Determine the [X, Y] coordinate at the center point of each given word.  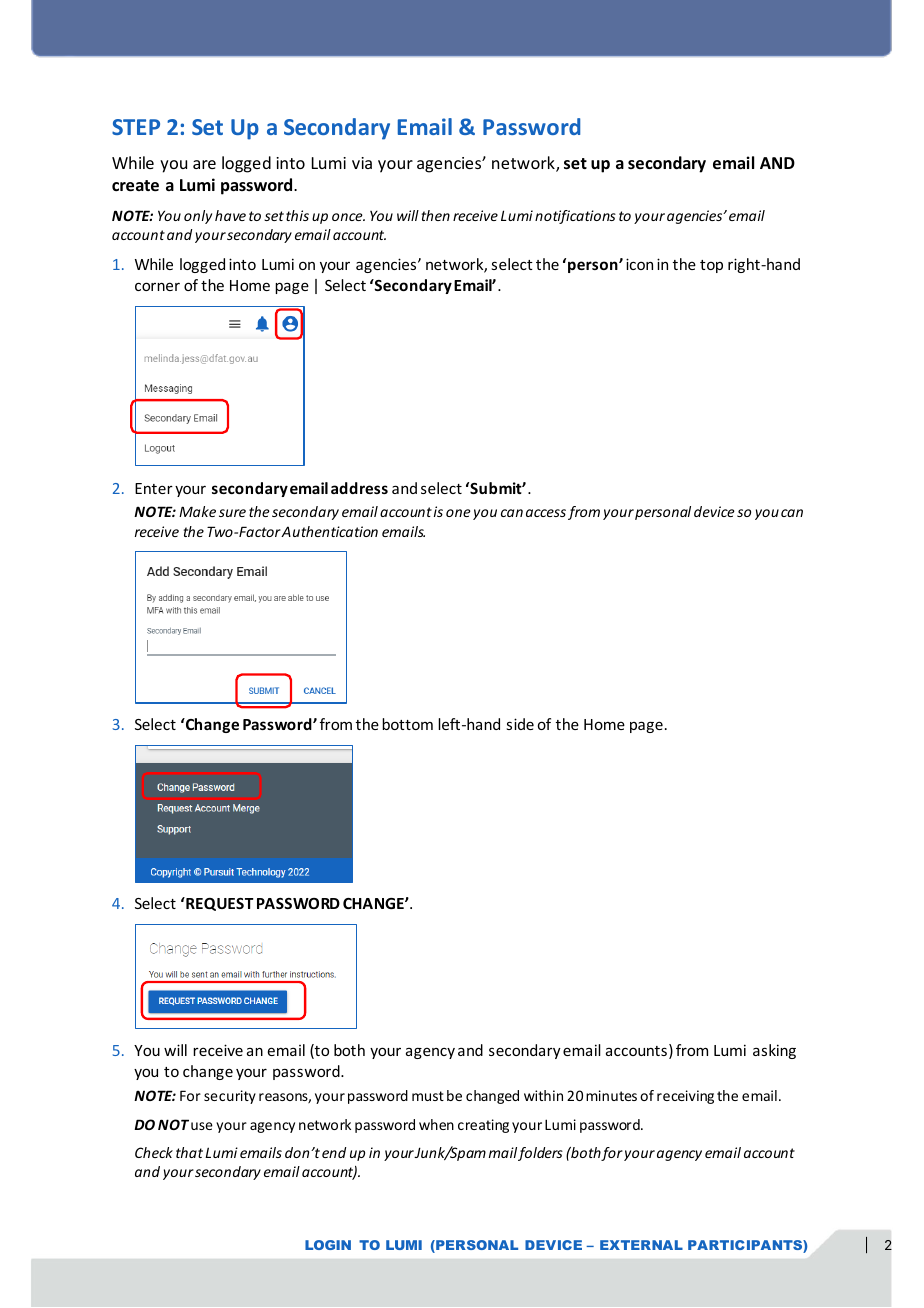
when [436, 1124]
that [189, 1152]
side [520, 724]
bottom [407, 724]
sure [232, 513]
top [711, 266]
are [204, 164]
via [362, 163]
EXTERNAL [641, 1245]
